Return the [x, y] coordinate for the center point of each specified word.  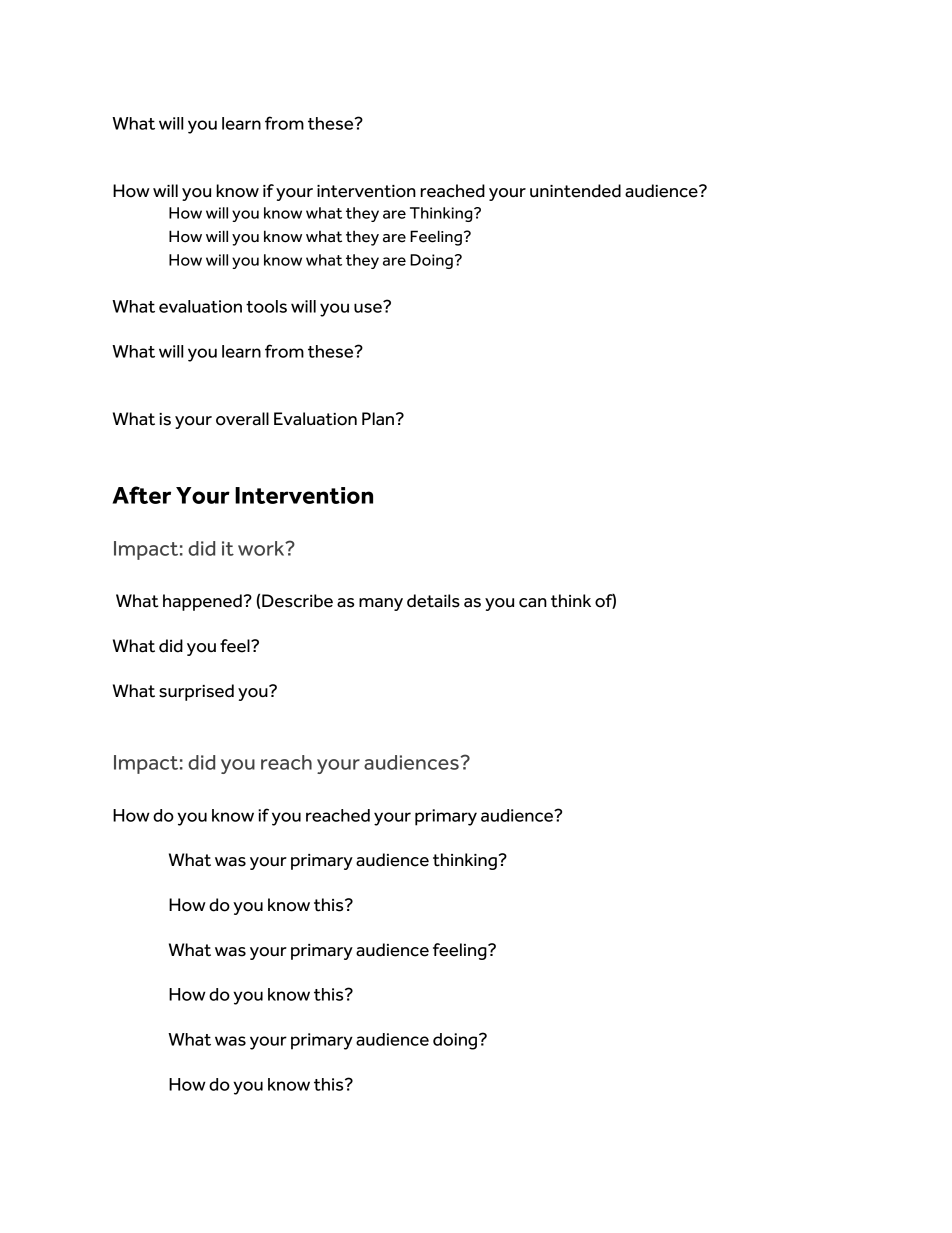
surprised [196, 692]
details [433, 601]
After [141, 495]
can [533, 603]
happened [202, 602]
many [381, 604]
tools [266, 306]
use [369, 307]
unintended [575, 191]
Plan [379, 419]
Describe [297, 601]
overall [242, 419]
